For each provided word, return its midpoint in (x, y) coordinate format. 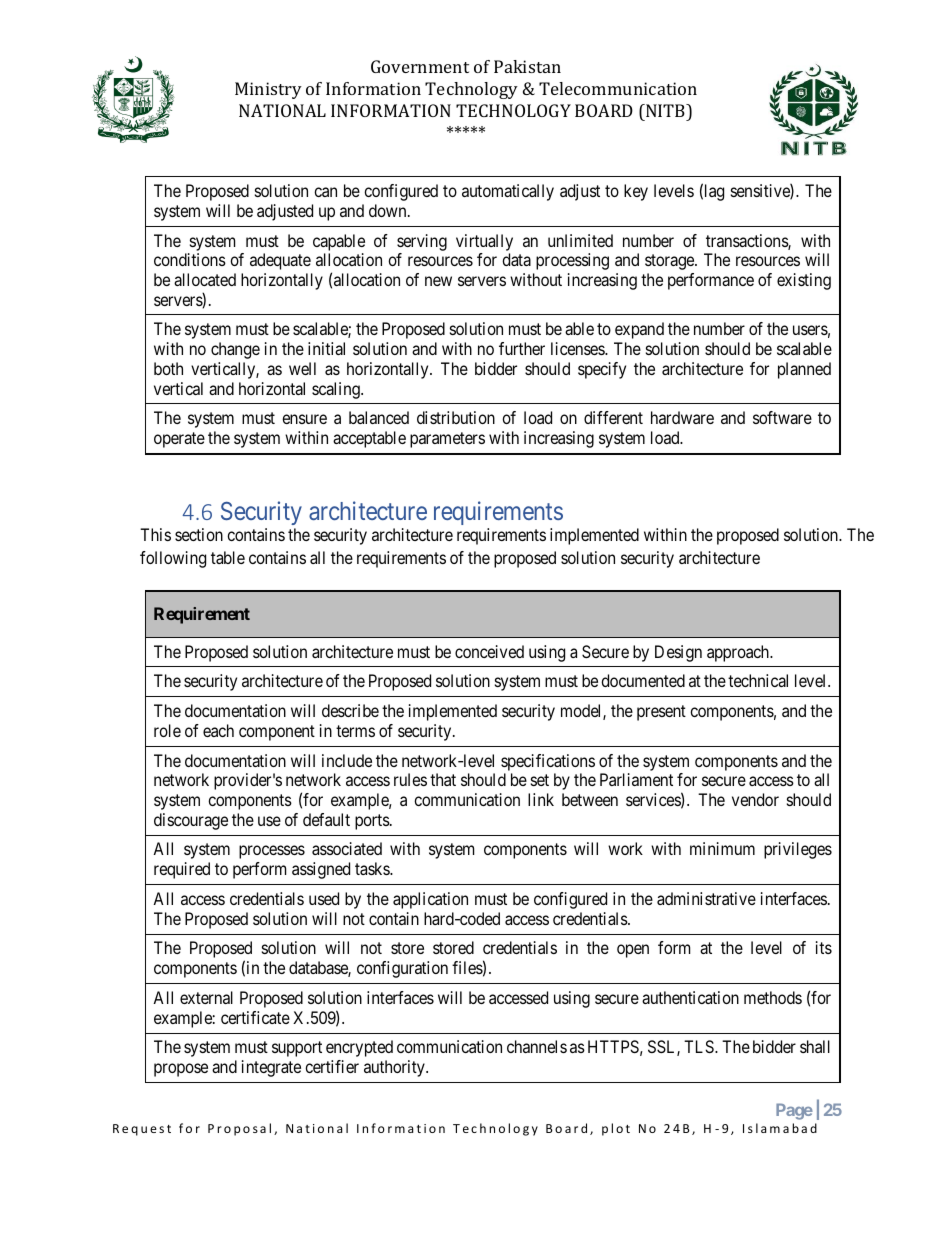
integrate (271, 1068)
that (443, 779)
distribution (456, 417)
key (636, 192)
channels (537, 1046)
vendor (755, 799)
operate (179, 440)
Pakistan (527, 66)
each (218, 730)
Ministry (268, 90)
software (782, 417)
